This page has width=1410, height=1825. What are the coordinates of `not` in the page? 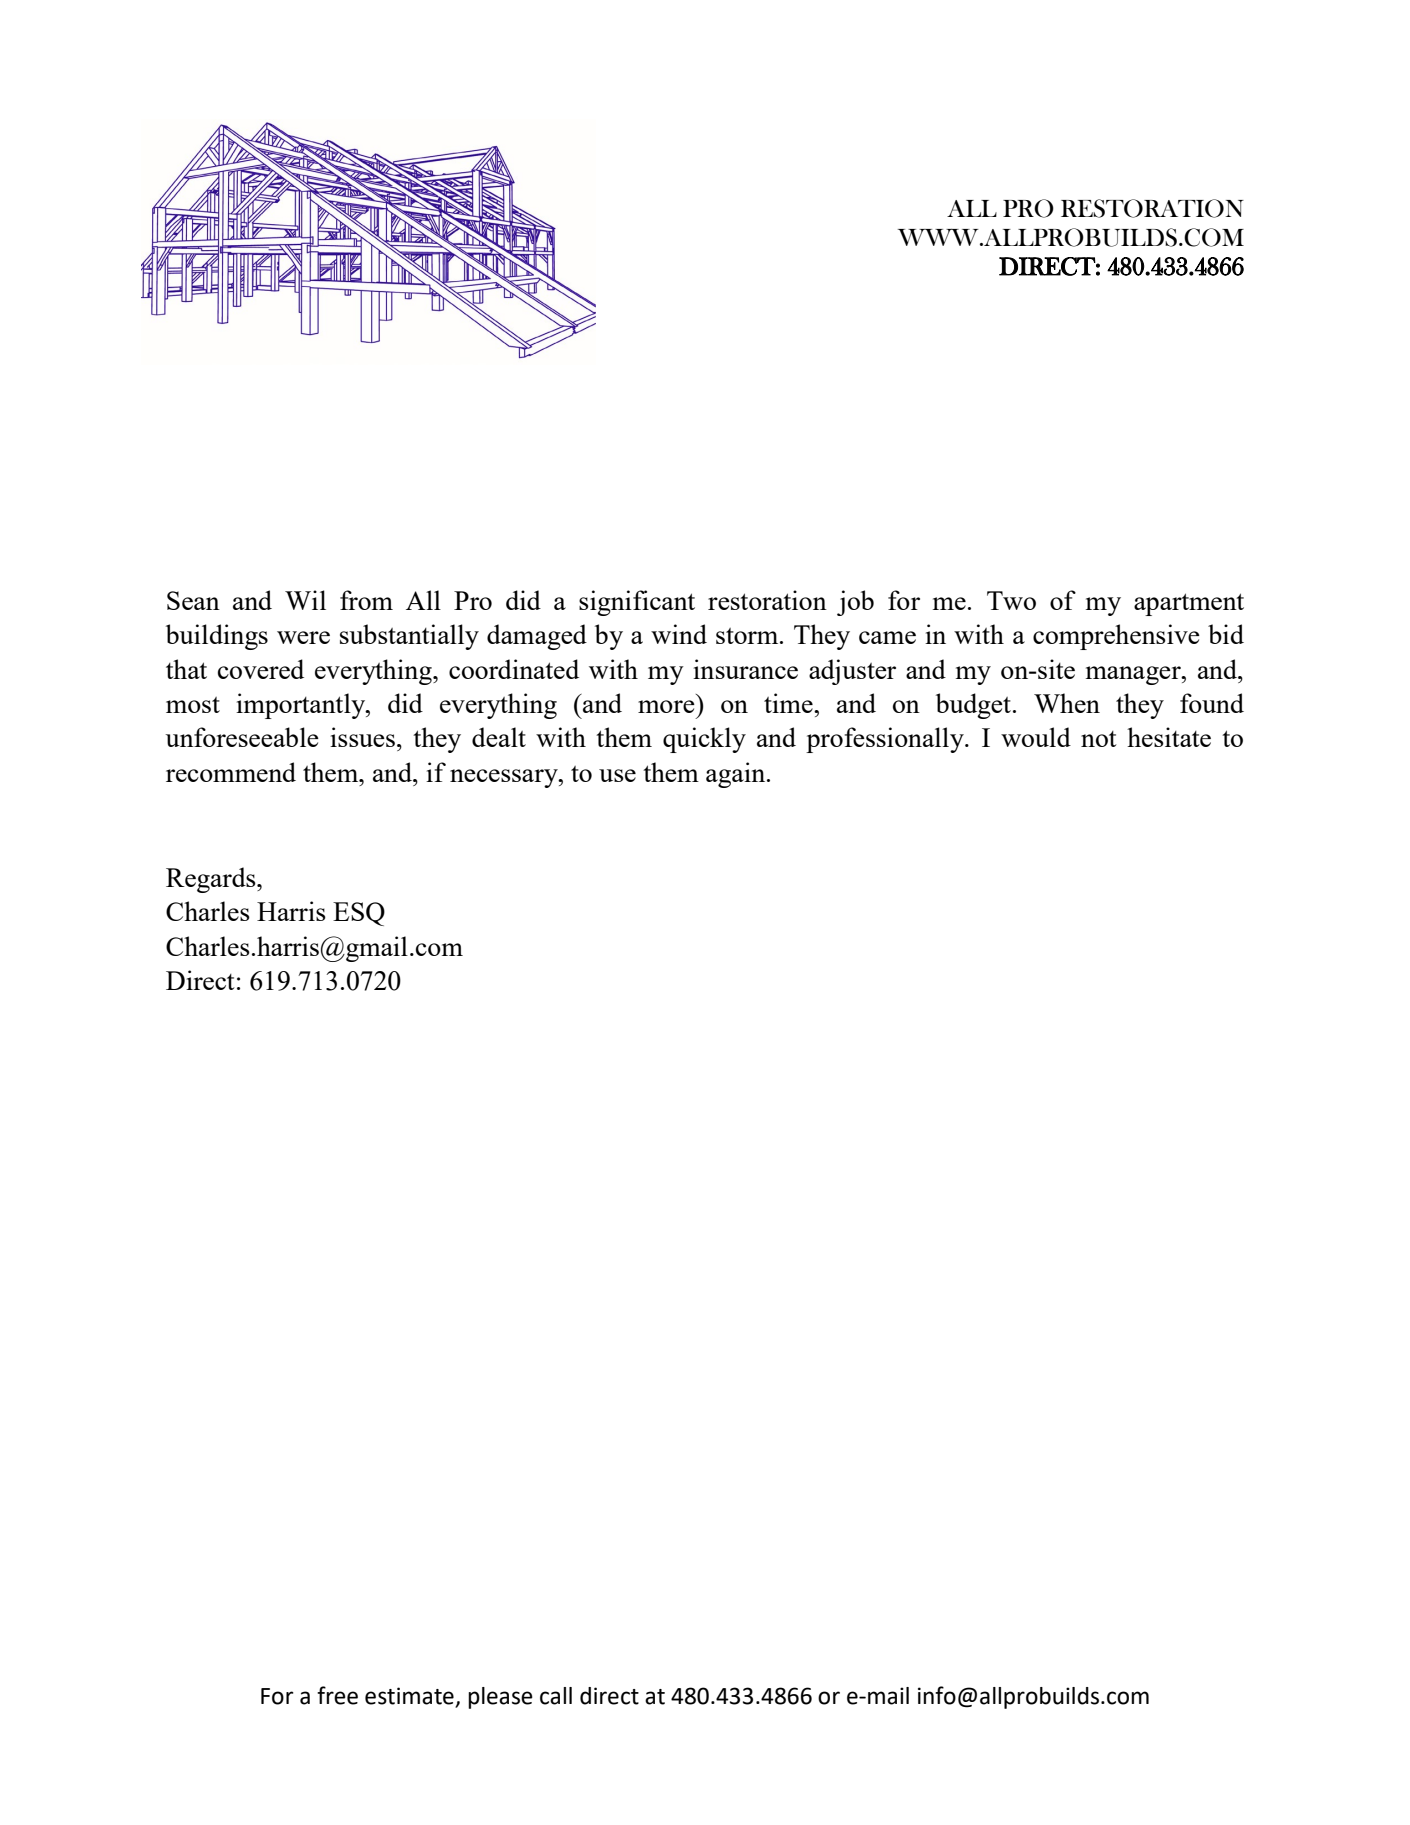 It's located at (1099, 739).
